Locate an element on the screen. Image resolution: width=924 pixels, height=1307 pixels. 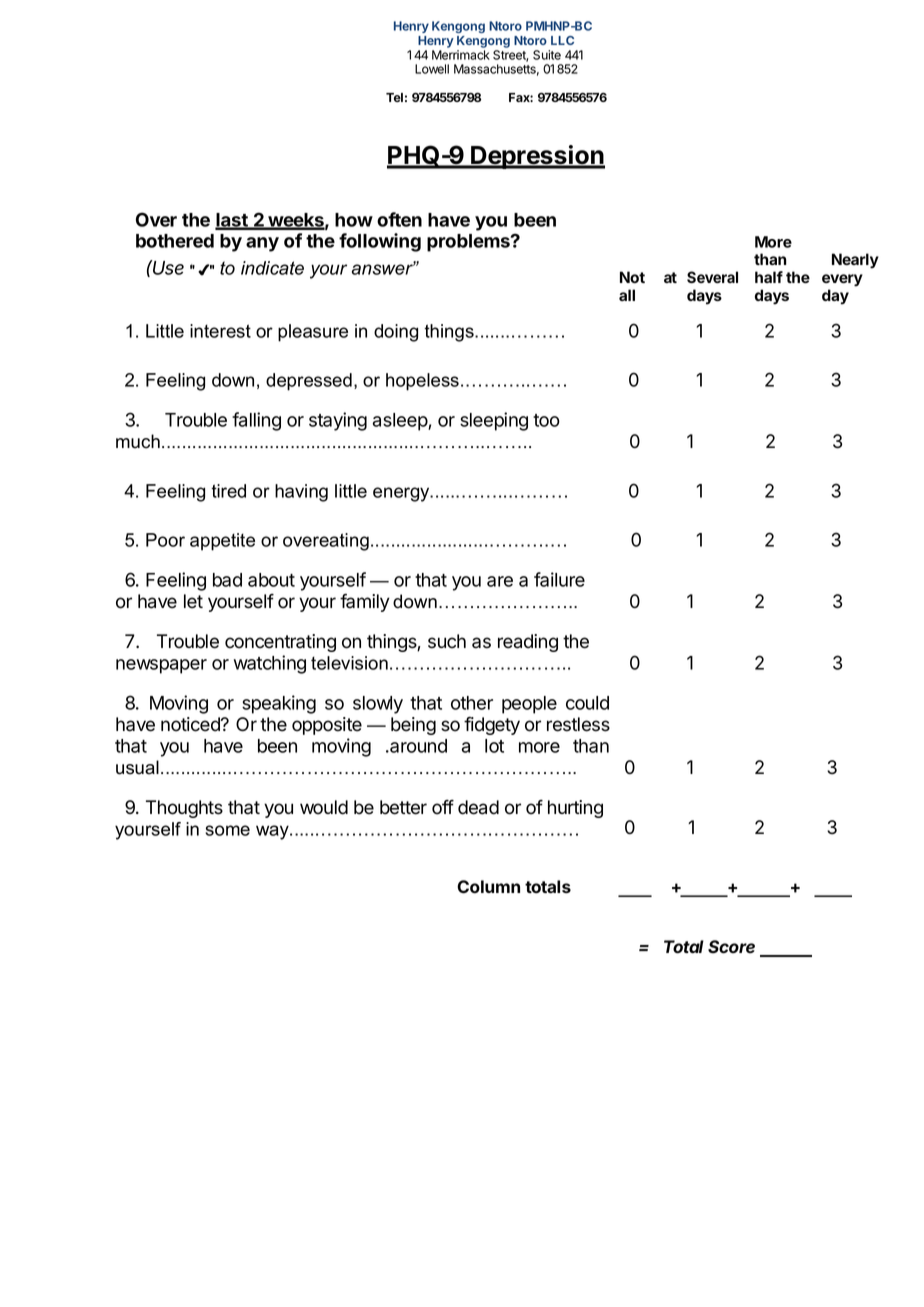
Suite is located at coordinates (547, 55).
